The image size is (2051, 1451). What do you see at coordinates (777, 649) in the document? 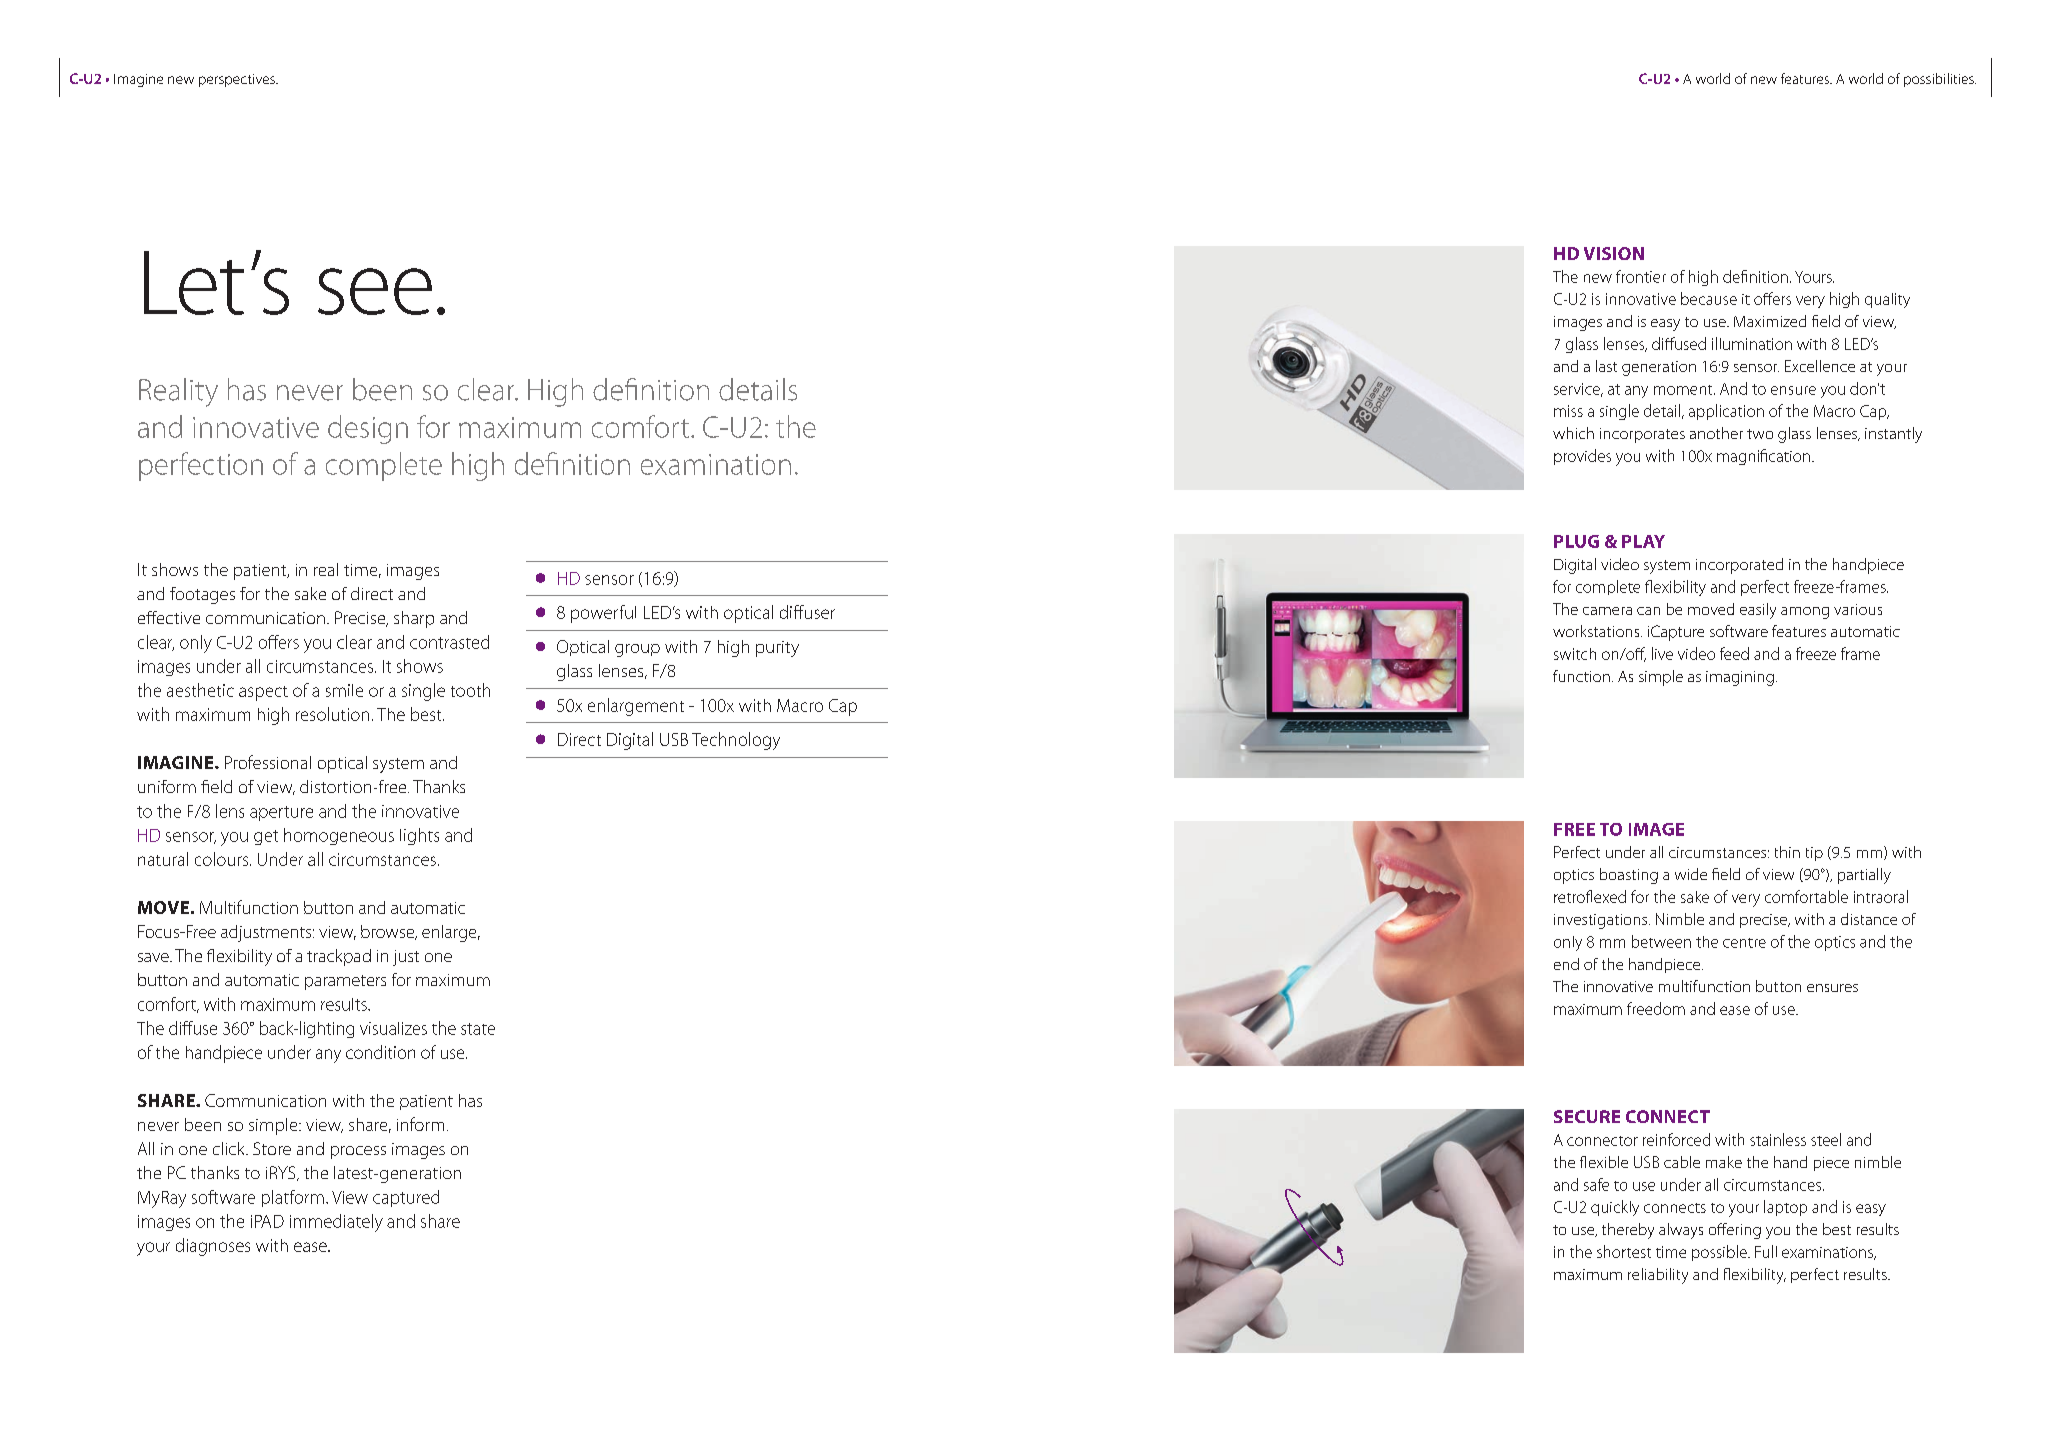
I see `purity` at bounding box center [777, 649].
